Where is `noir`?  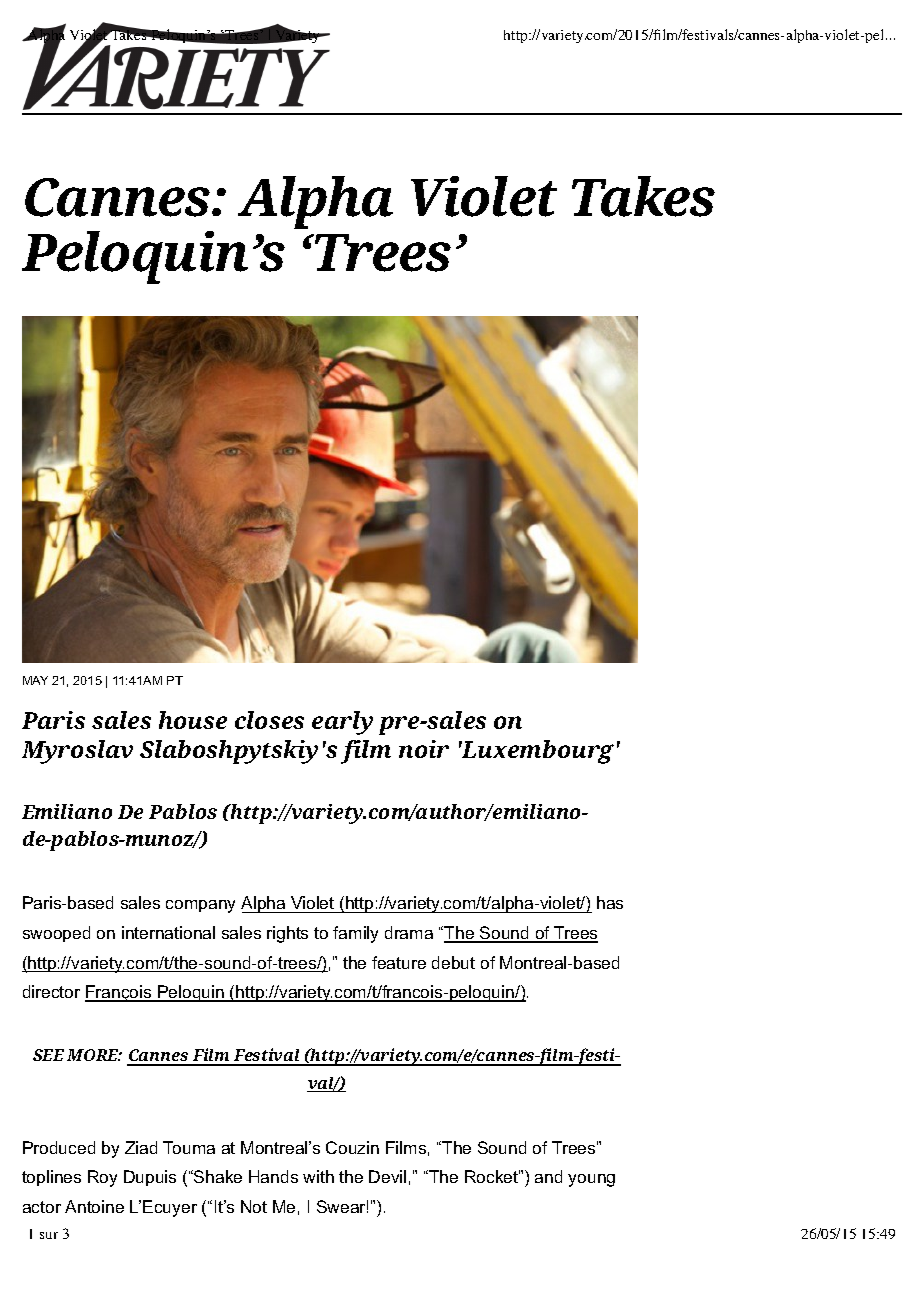
noir is located at coordinates (424, 749).
